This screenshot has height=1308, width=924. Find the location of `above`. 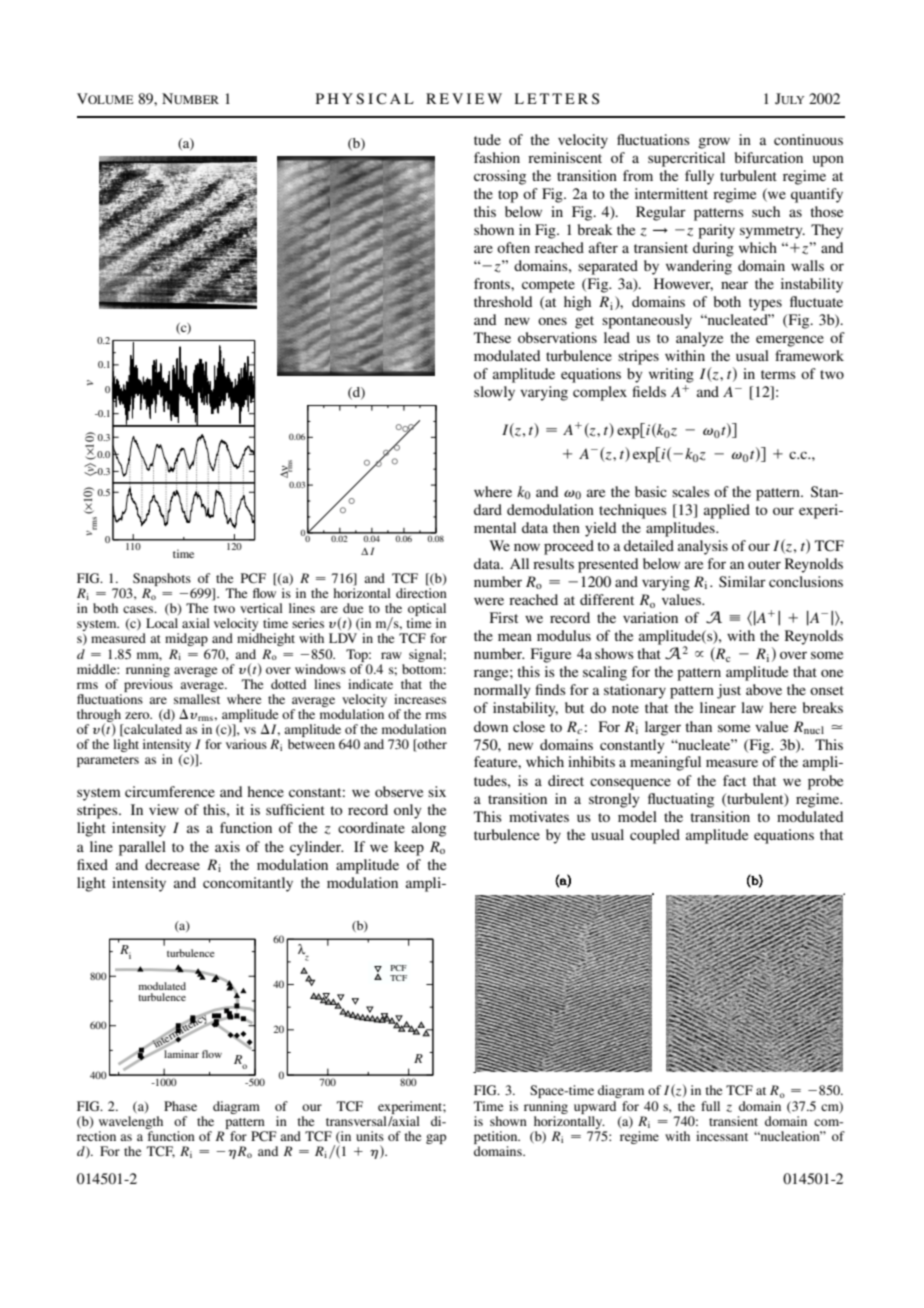

above is located at coordinates (764, 689).
